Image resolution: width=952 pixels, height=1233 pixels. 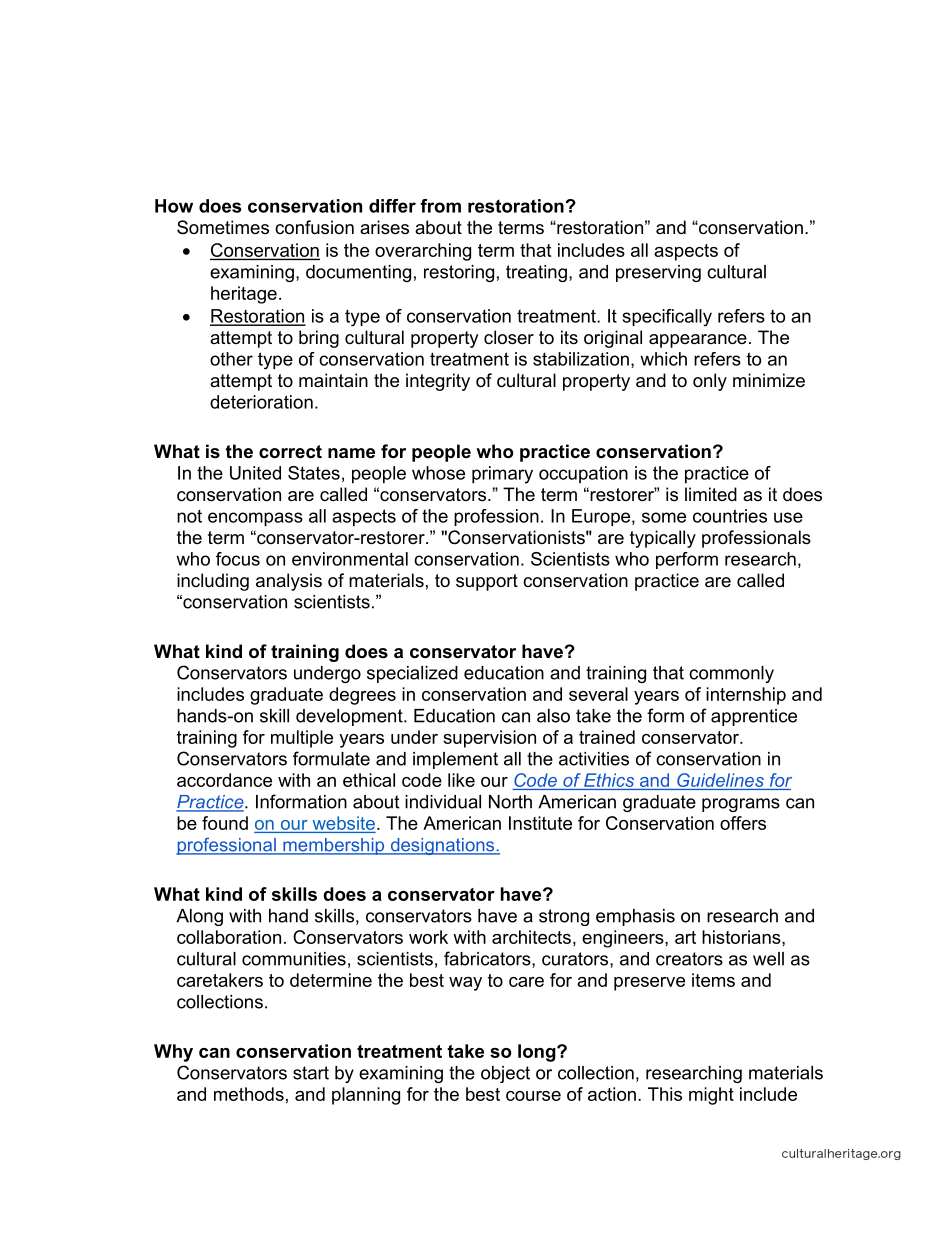 I want to click on from, so click(x=440, y=206).
